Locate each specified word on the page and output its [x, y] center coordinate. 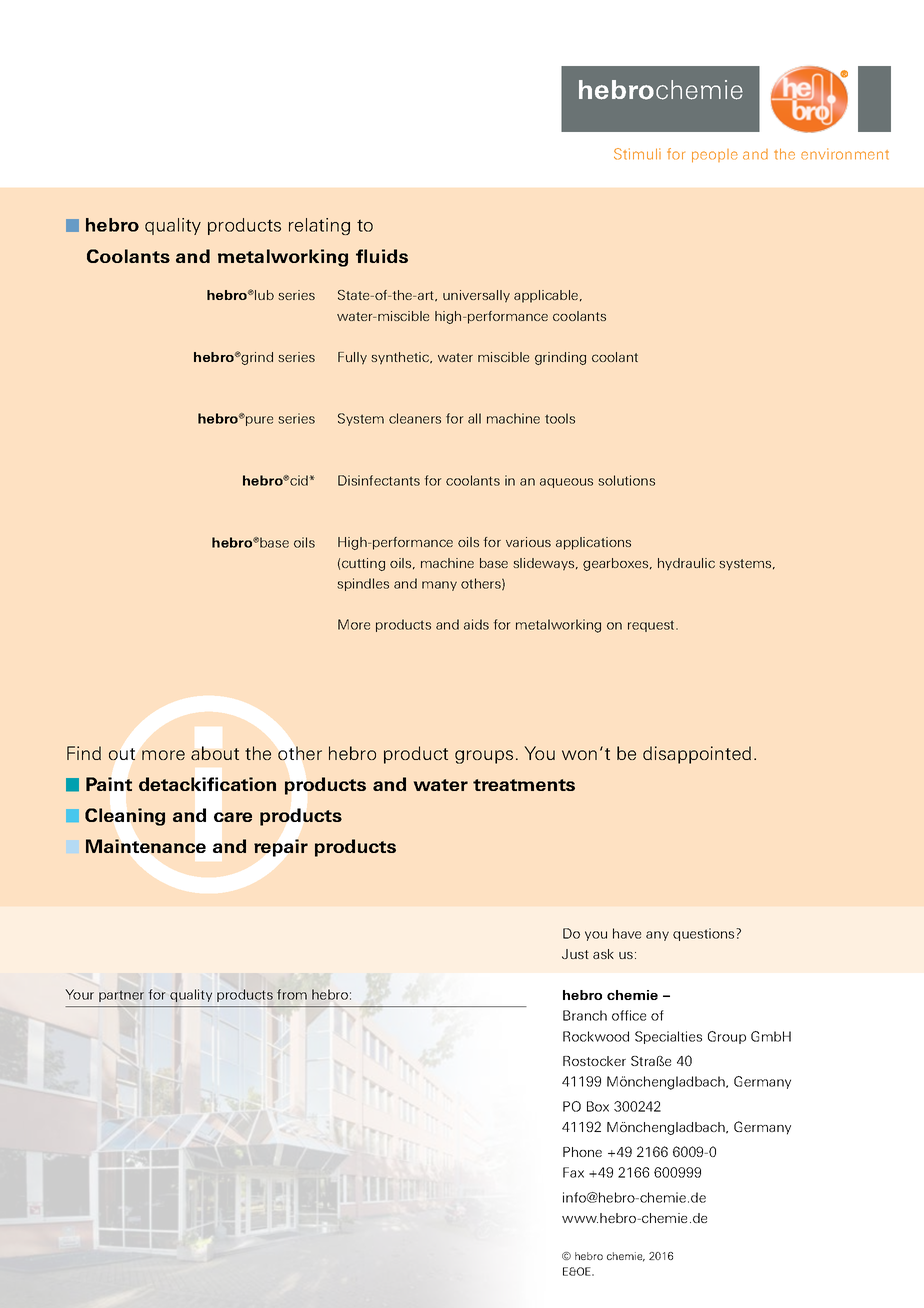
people [715, 156]
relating [319, 226]
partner [121, 996]
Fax [573, 1172]
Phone [582, 1152]
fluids [382, 256]
